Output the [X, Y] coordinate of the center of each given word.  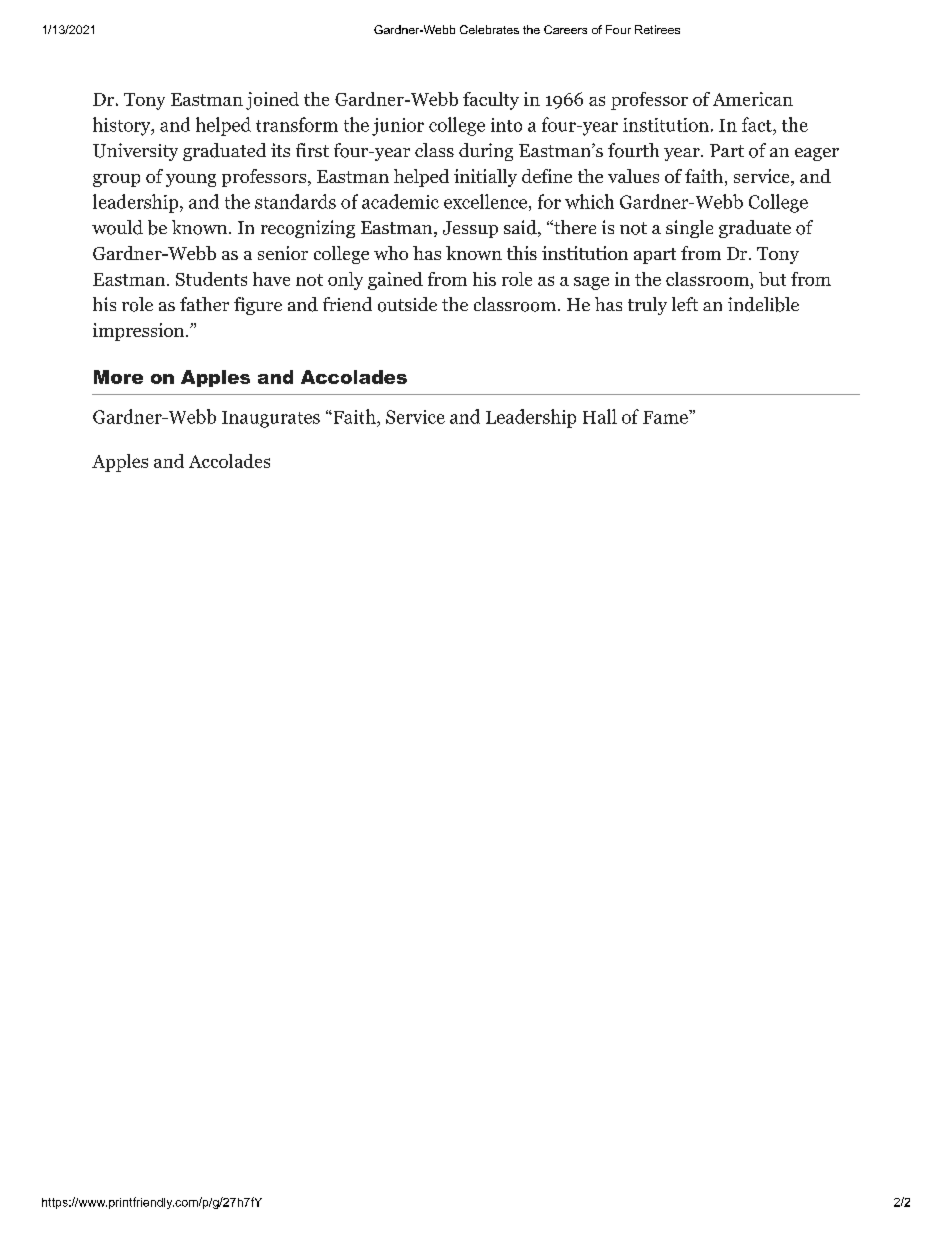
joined [272, 101]
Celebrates [489, 29]
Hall [600, 416]
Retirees [657, 29]
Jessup [470, 229]
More [118, 377]
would [117, 227]
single [689, 229]
